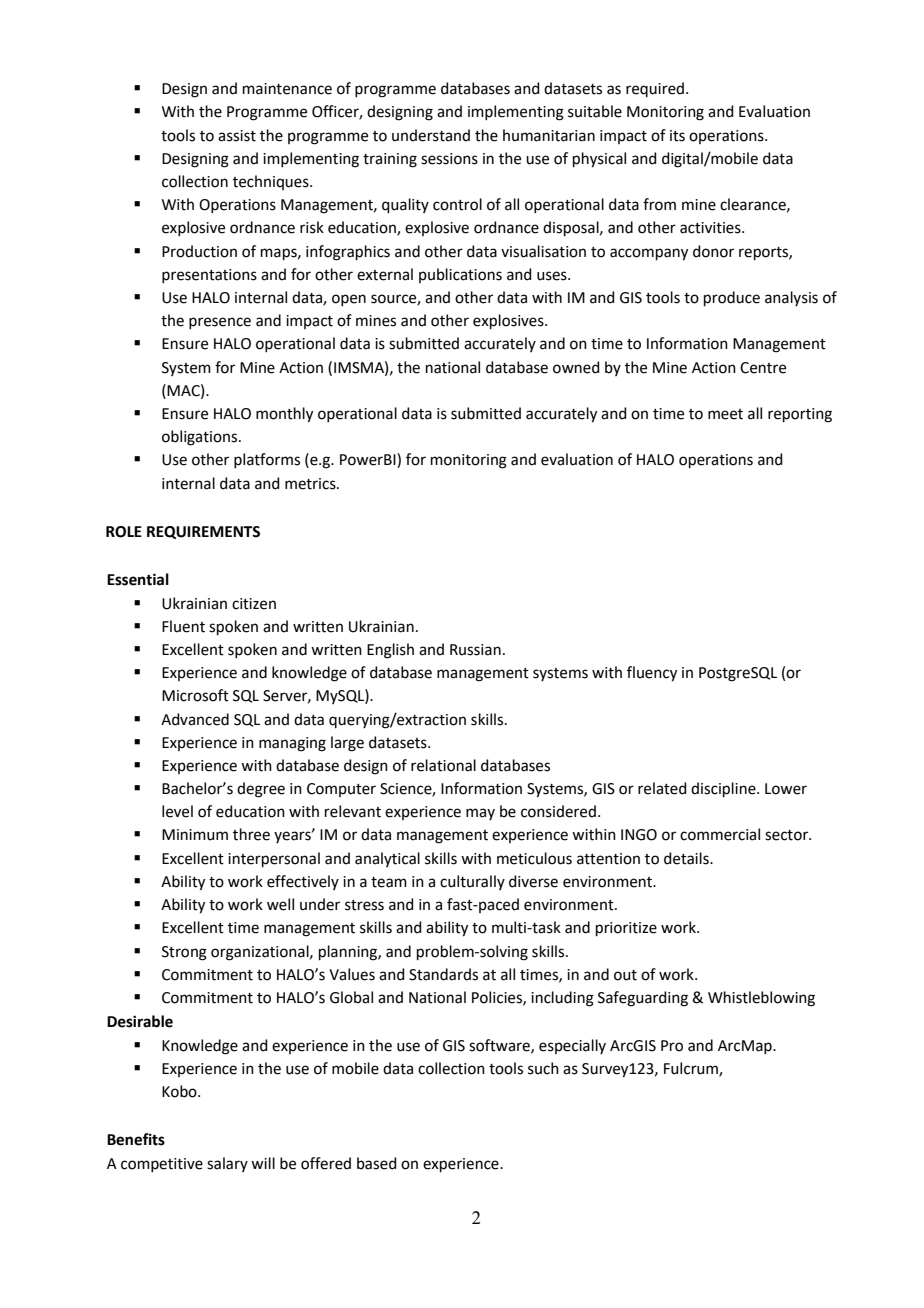 The width and height of the screenshot is (924, 1308). What do you see at coordinates (203, 532) in the screenshot?
I see `REQUIREMENTS` at bounding box center [203, 532].
